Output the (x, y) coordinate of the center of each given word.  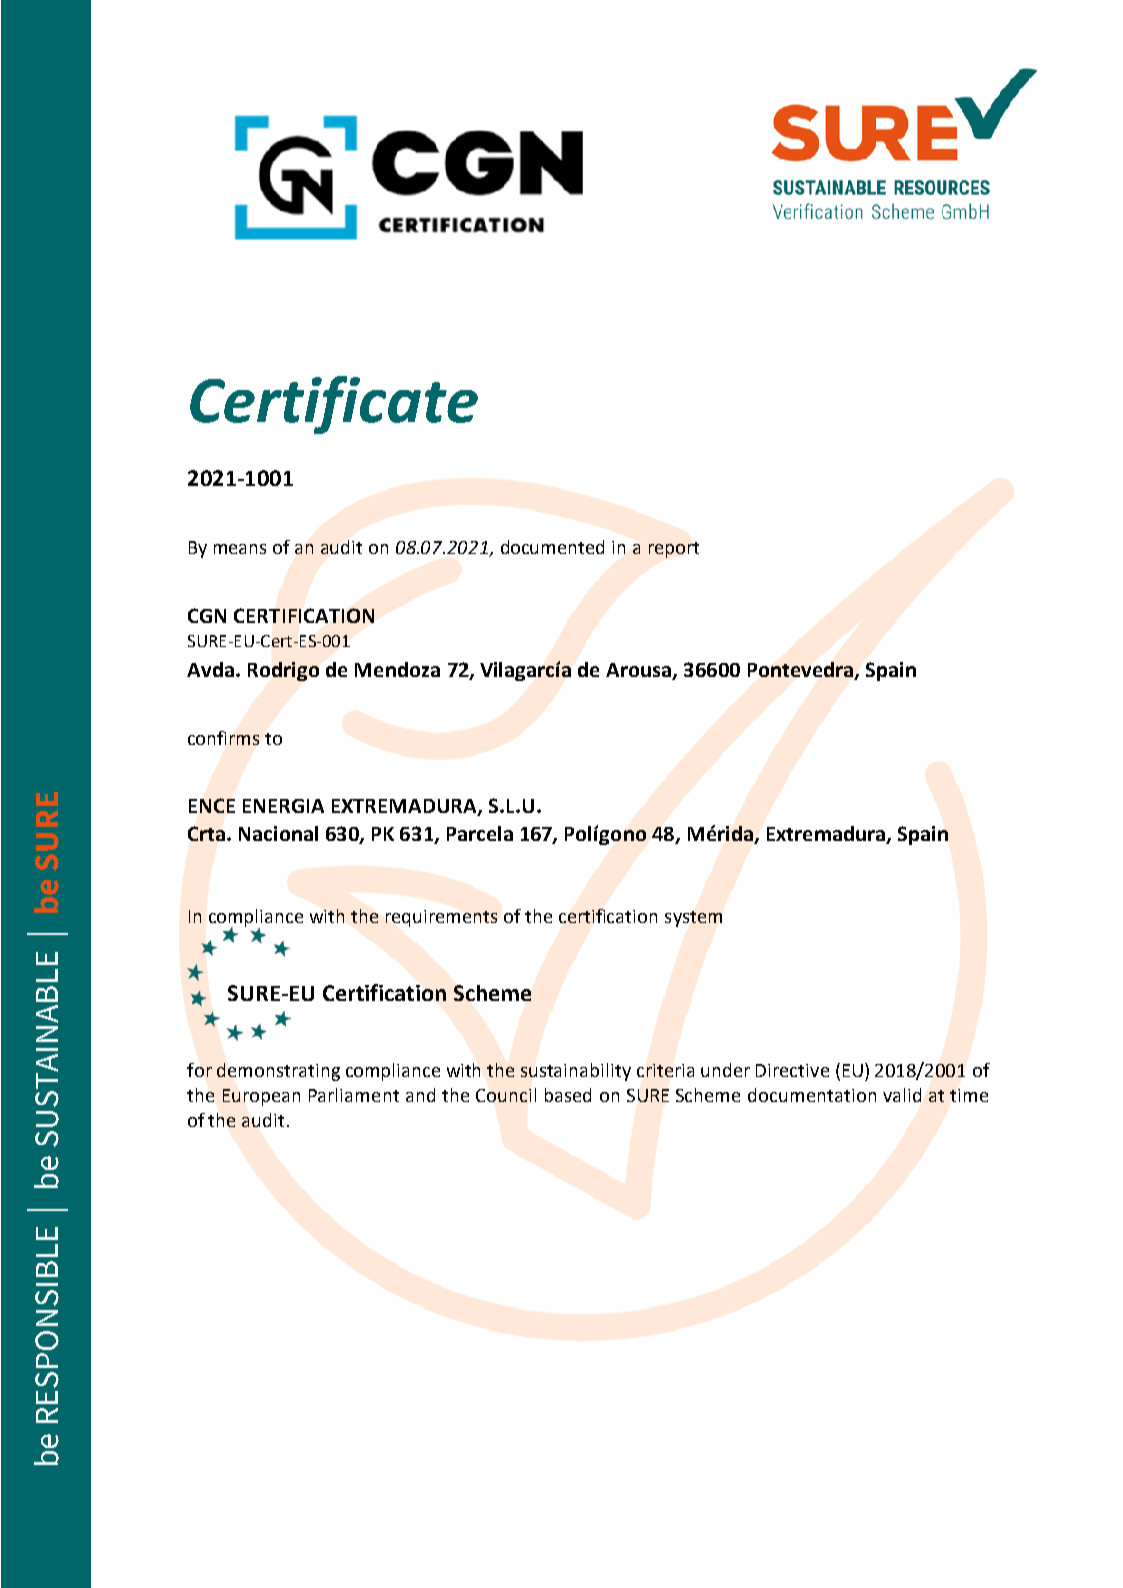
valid (902, 1095)
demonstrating (278, 1072)
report (674, 550)
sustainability (576, 1072)
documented (552, 547)
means (240, 549)
